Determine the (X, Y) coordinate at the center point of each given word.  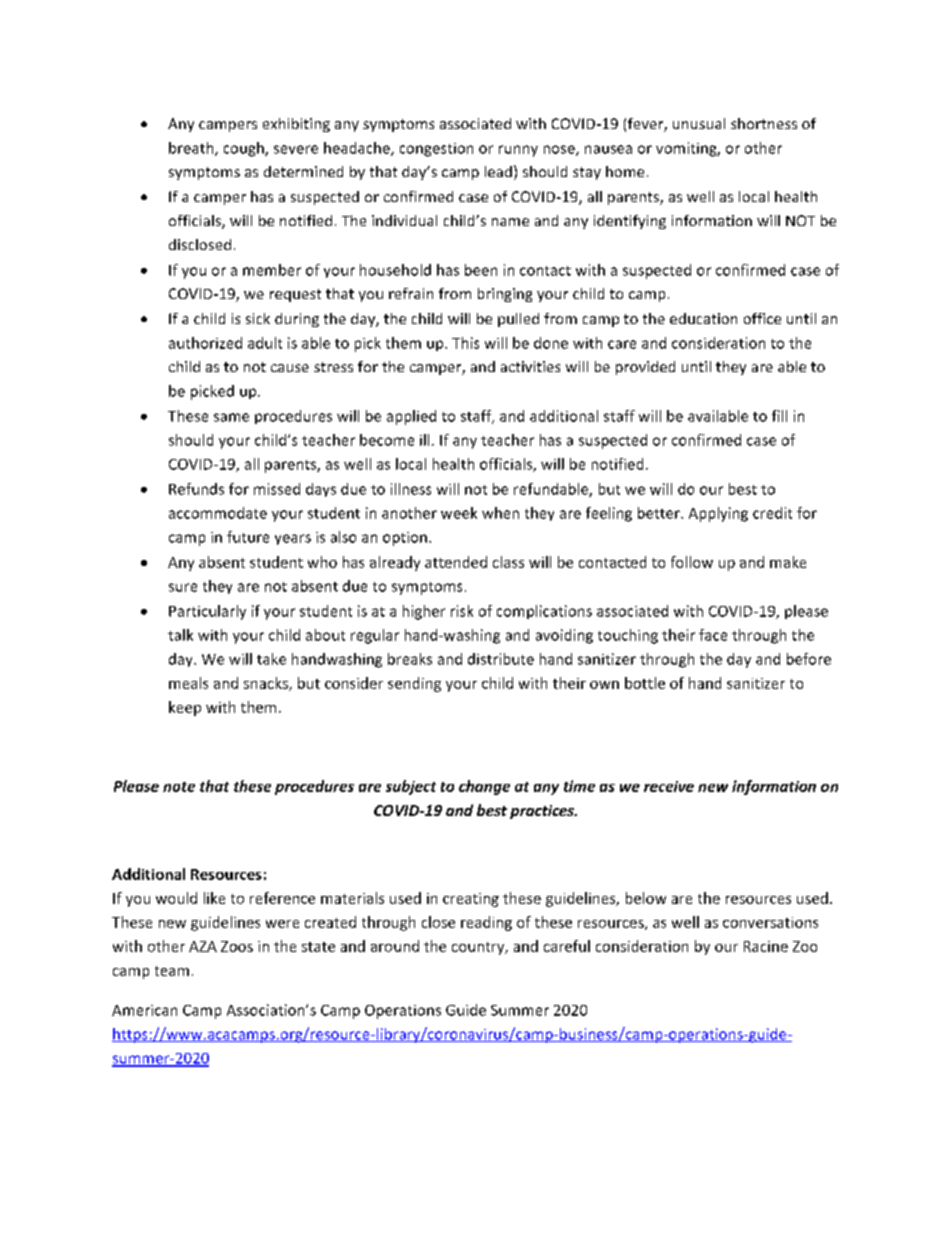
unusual (699, 123)
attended (456, 562)
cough (245, 149)
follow (692, 562)
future (248, 537)
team (172, 971)
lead (498, 171)
